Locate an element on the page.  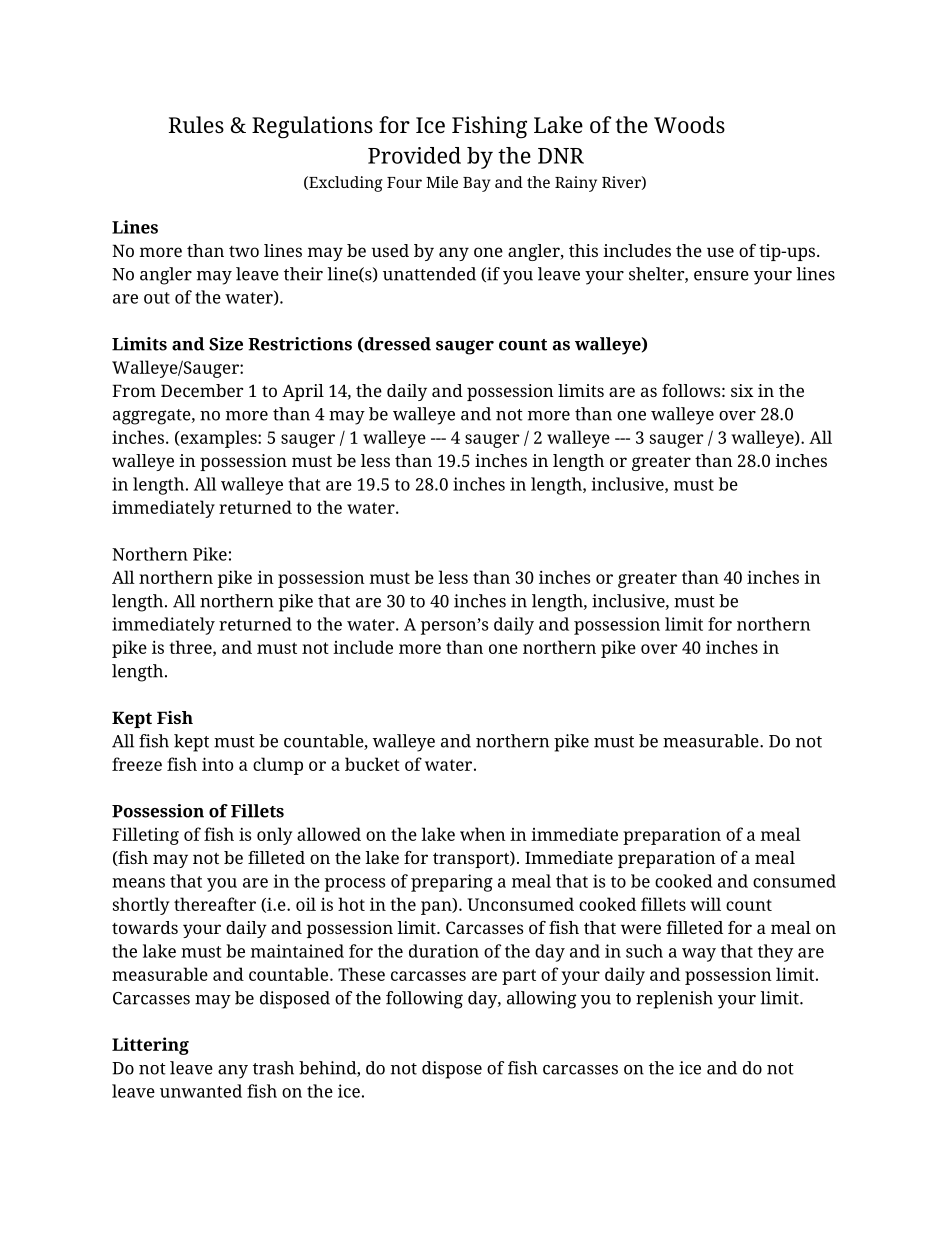
Rules is located at coordinates (196, 125).
